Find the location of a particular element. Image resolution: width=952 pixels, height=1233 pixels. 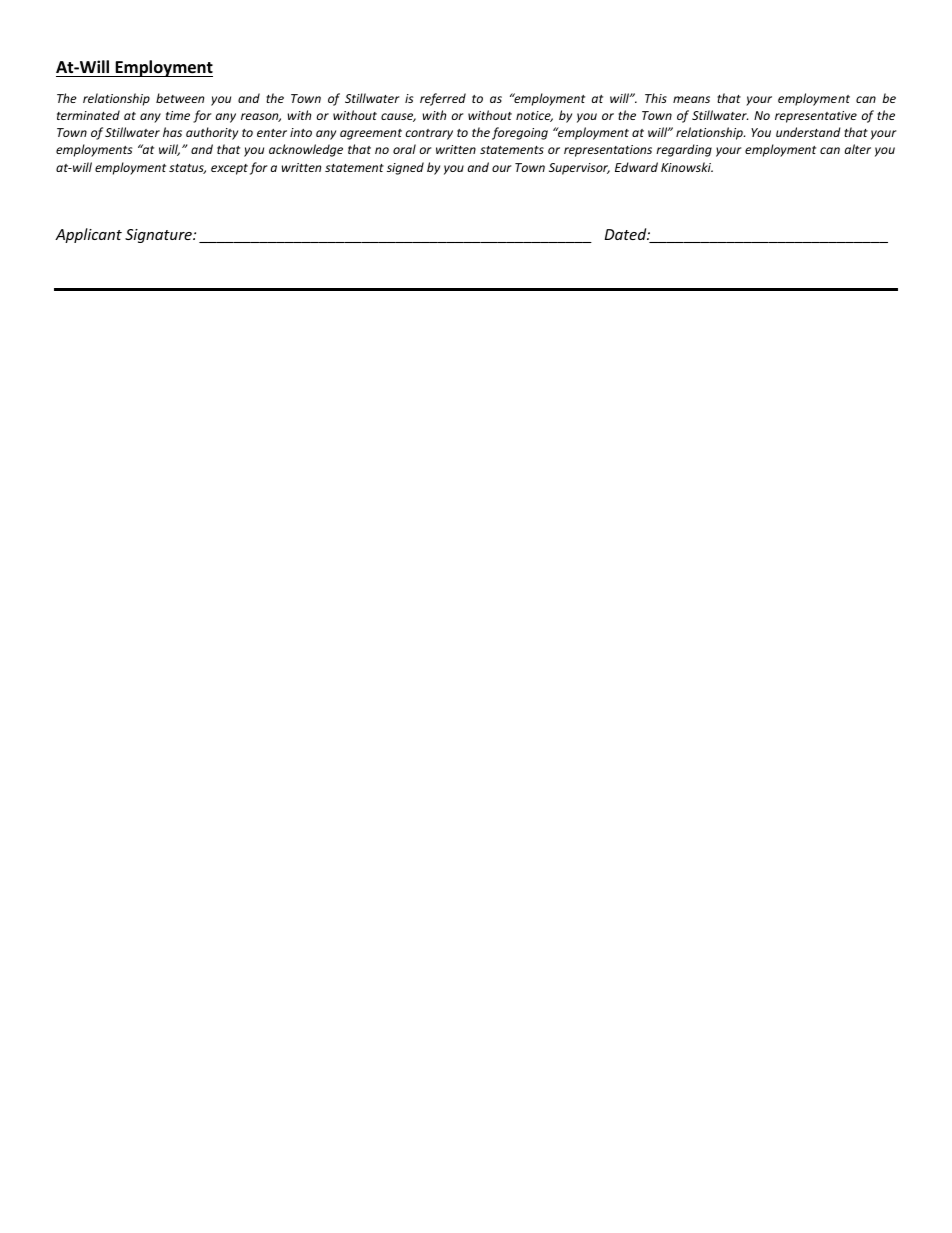

foregoing is located at coordinates (520, 133).
